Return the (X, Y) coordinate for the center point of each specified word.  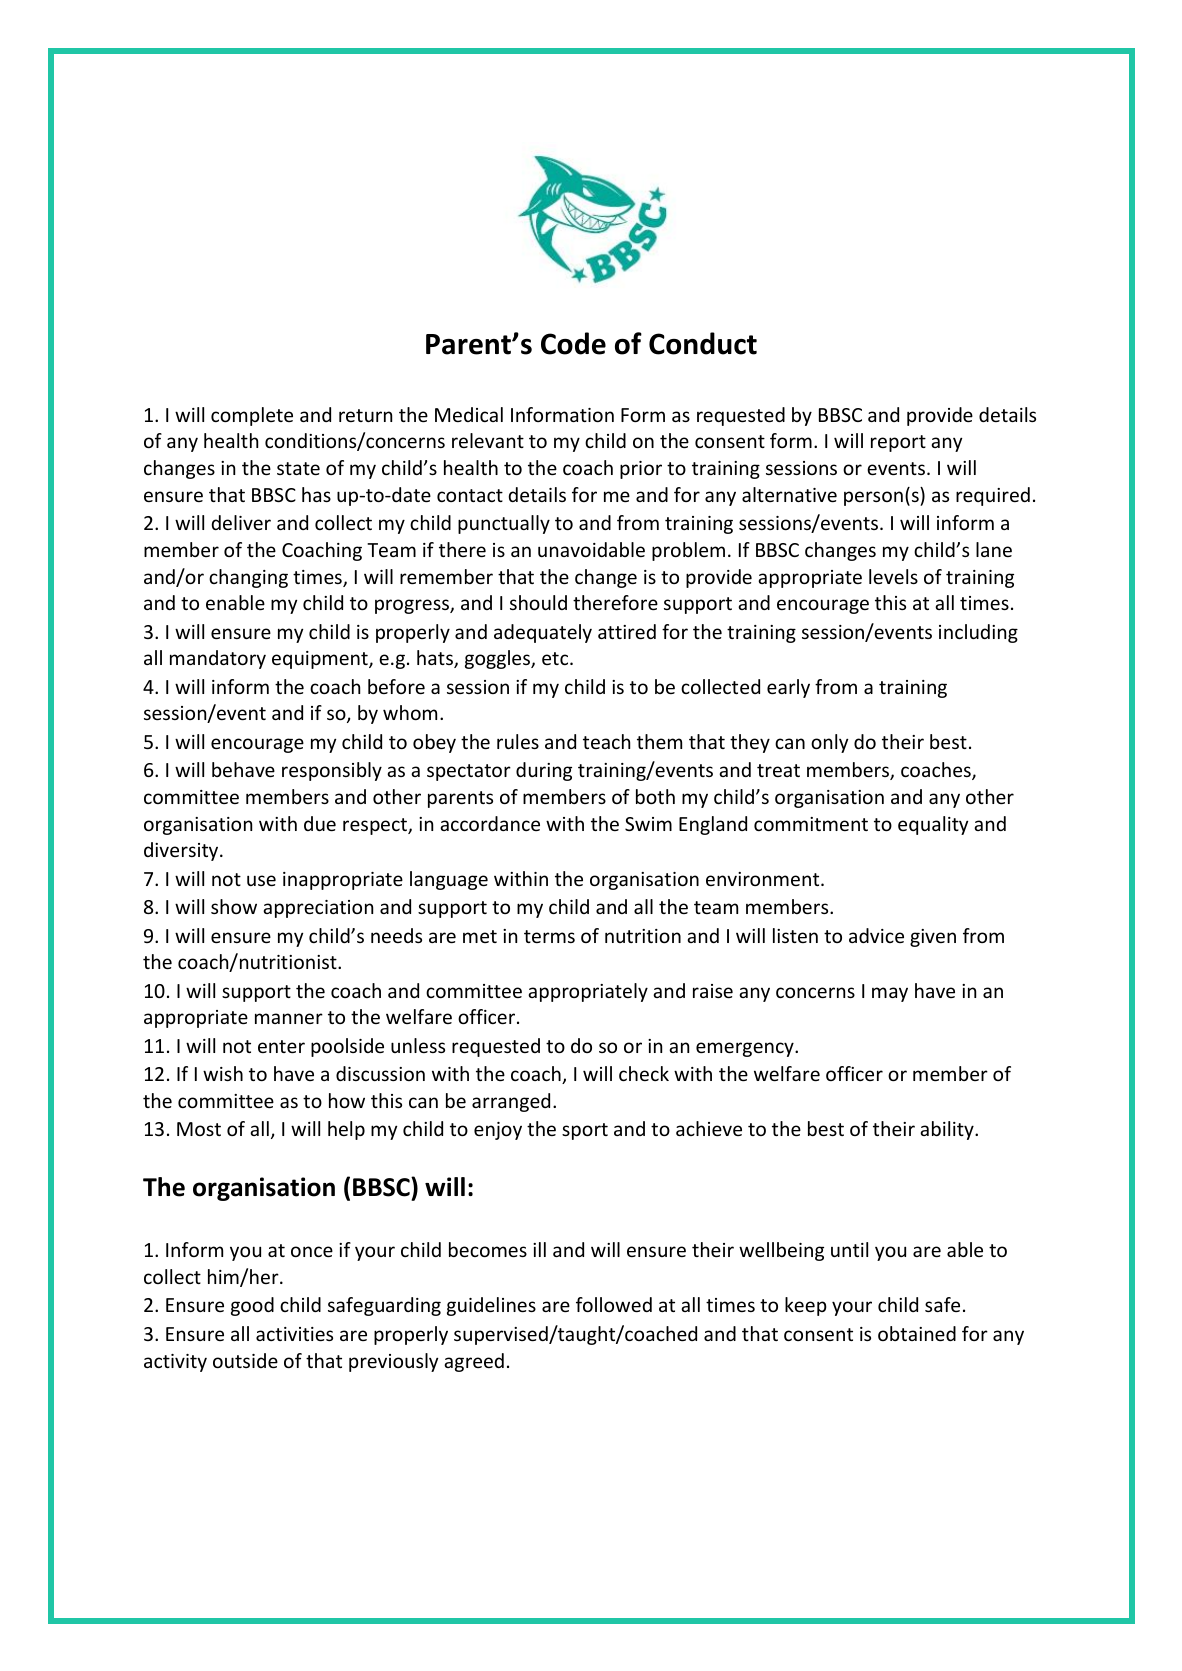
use (261, 880)
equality (933, 825)
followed (614, 1304)
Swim (648, 824)
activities (294, 1334)
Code (573, 343)
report (898, 443)
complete (252, 416)
